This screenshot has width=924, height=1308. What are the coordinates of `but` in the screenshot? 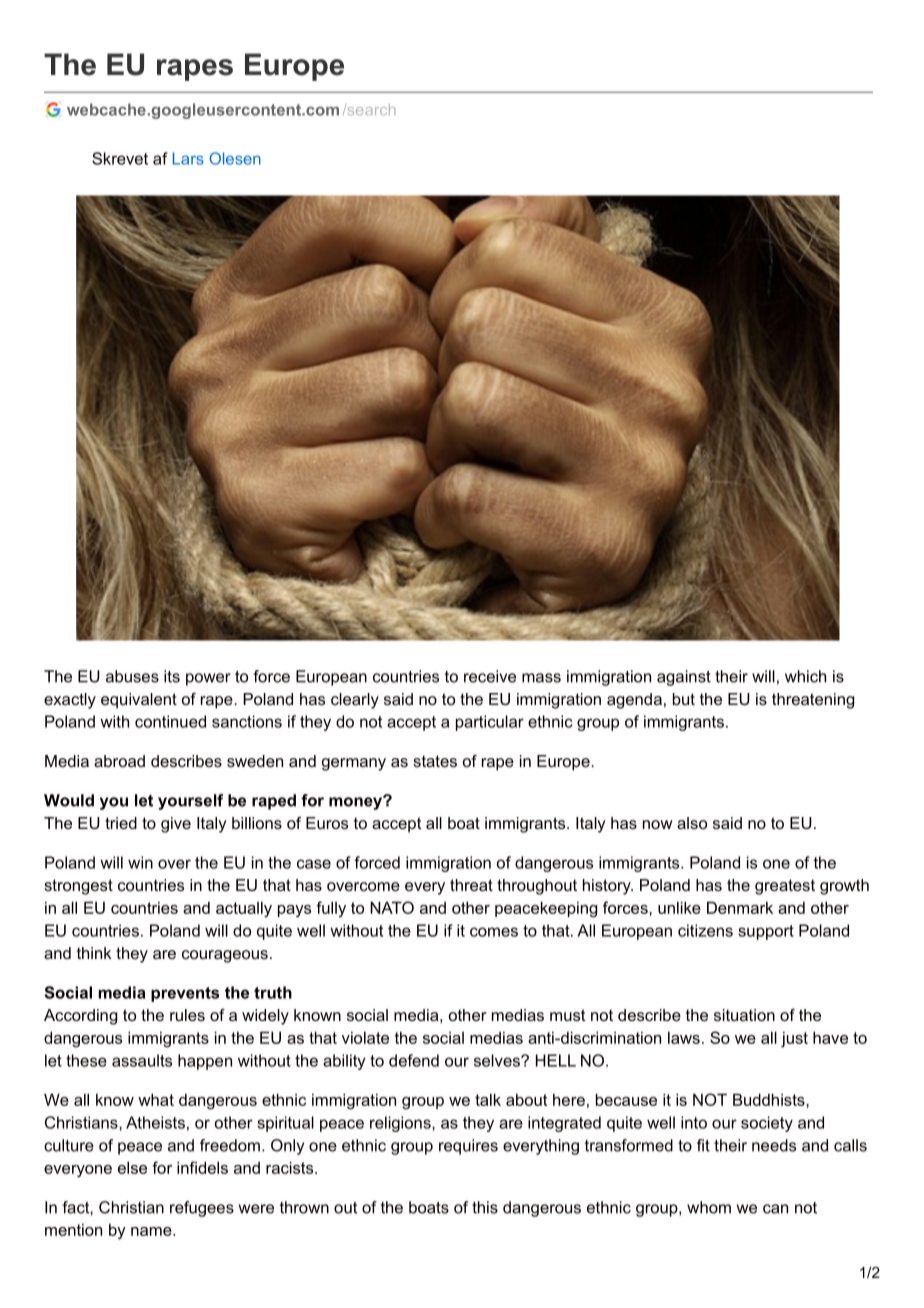 It's located at (684, 699).
